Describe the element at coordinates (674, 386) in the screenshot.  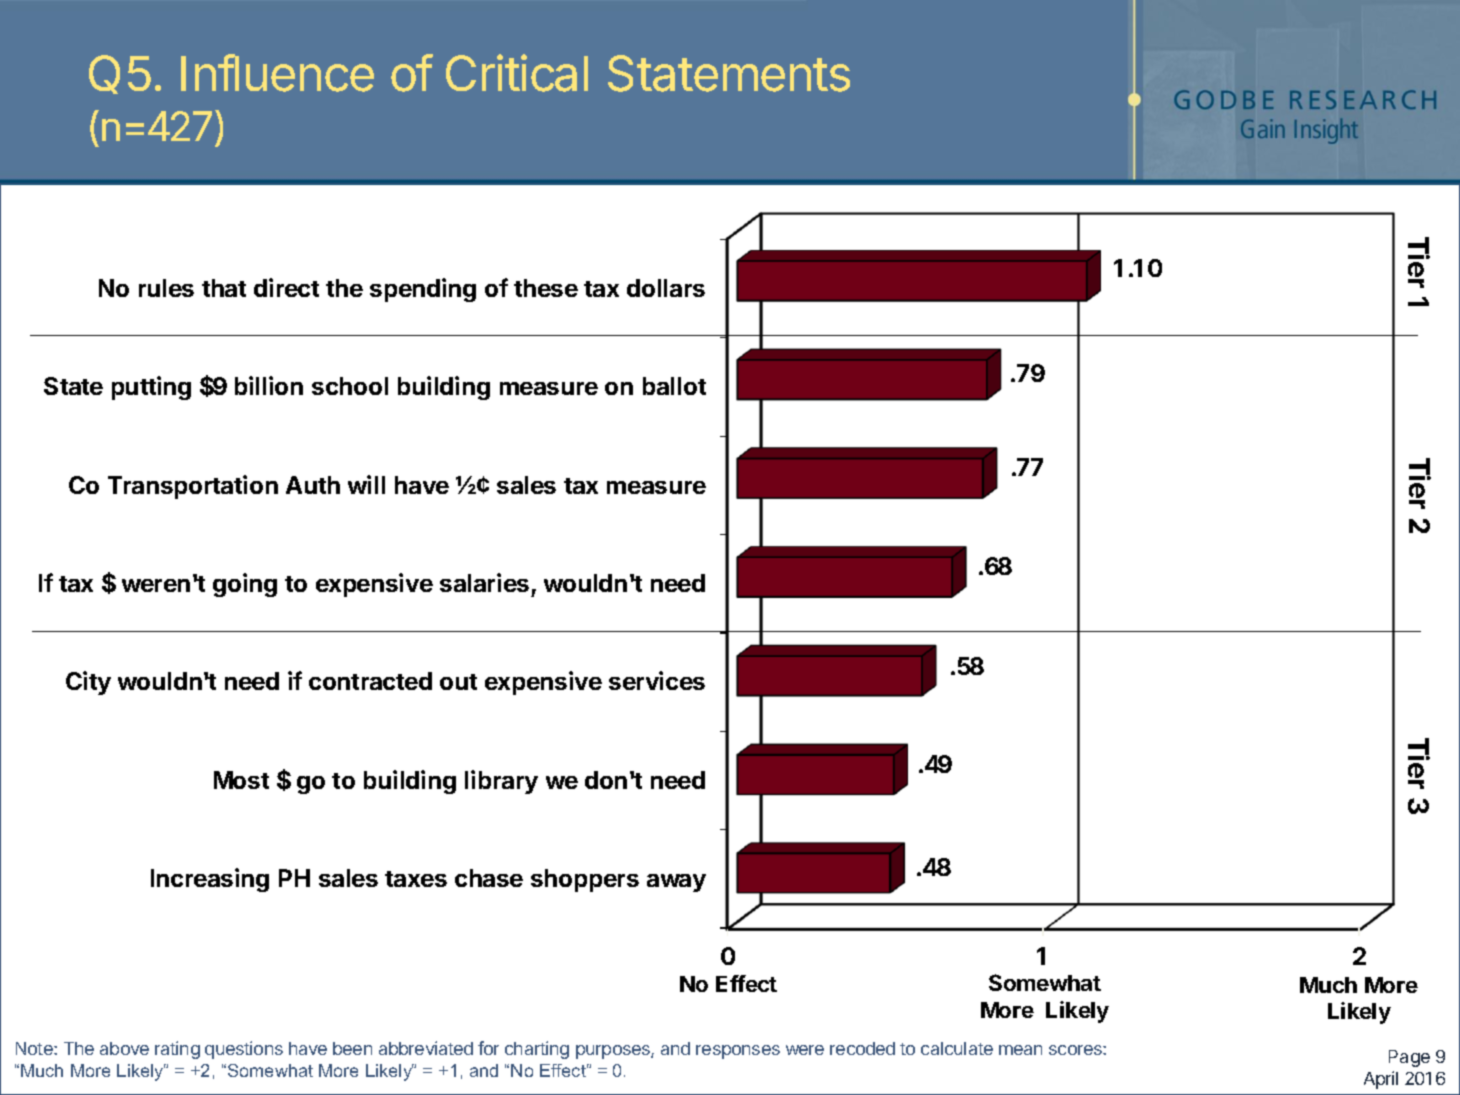
I see `ballot` at that location.
